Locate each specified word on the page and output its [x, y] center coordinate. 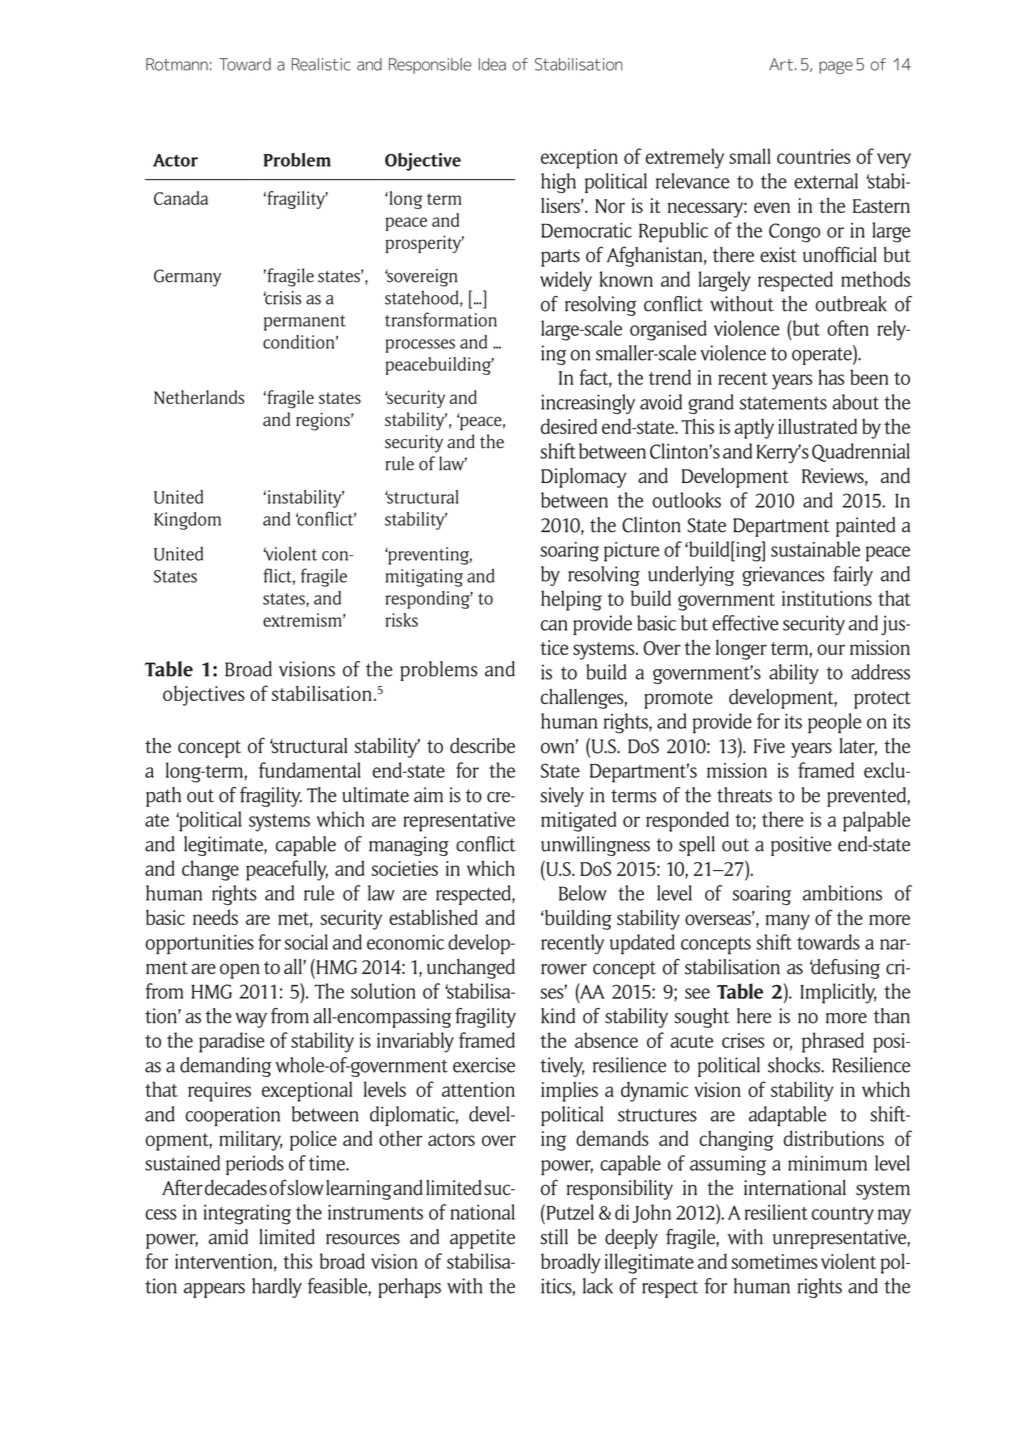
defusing [845, 969]
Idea [492, 64]
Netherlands [199, 397]
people [834, 723]
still [554, 1237]
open [240, 971]
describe [482, 746]
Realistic [321, 64]
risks [402, 620]
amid [228, 1237]
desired [569, 426]
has [831, 377]
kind [558, 1016]
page [836, 67]
